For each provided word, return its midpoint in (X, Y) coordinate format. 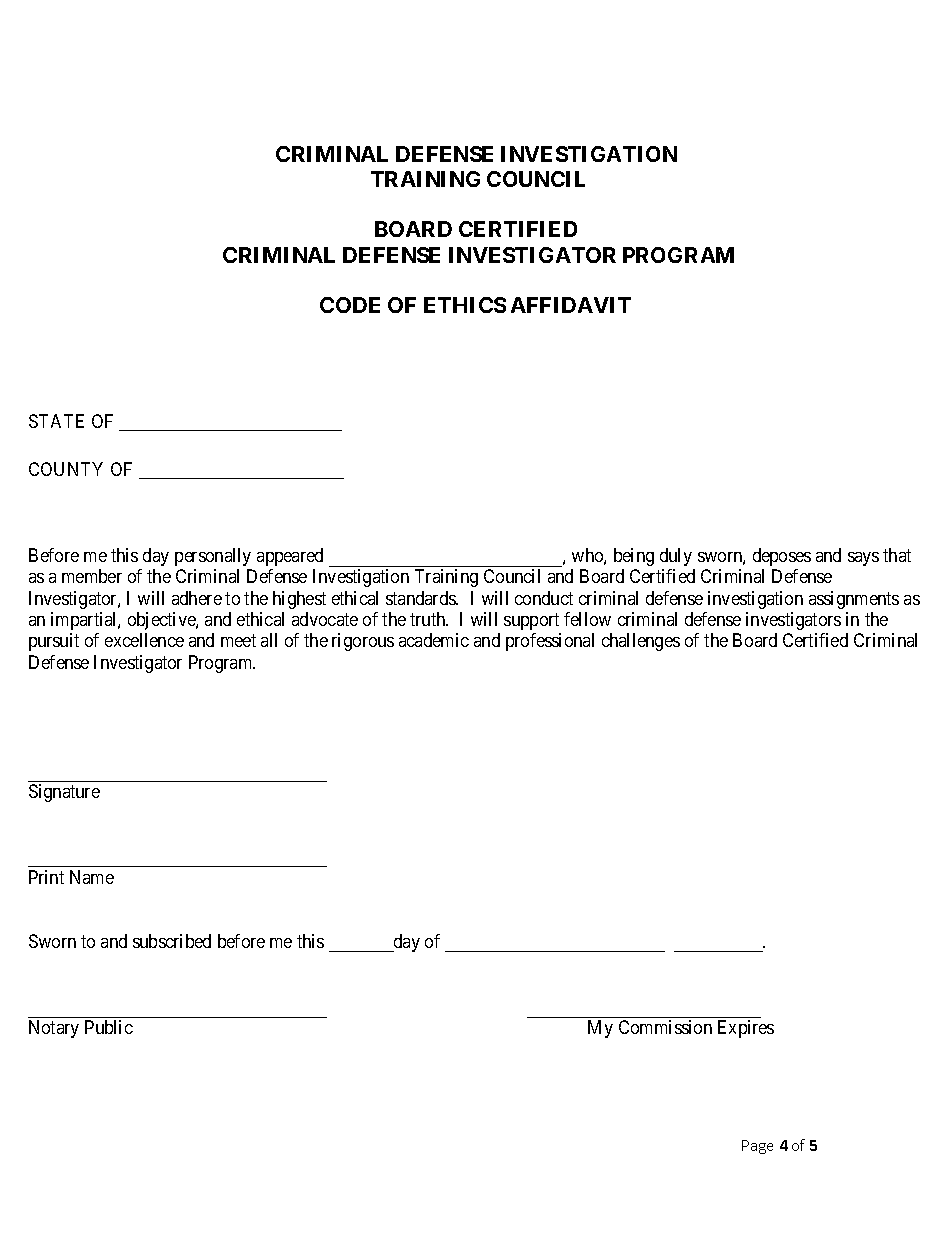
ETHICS (465, 305)
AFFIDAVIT (571, 305)
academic (434, 640)
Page (757, 1147)
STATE (56, 421)
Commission (665, 1027)
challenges (641, 642)
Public (109, 1027)
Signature (64, 793)
